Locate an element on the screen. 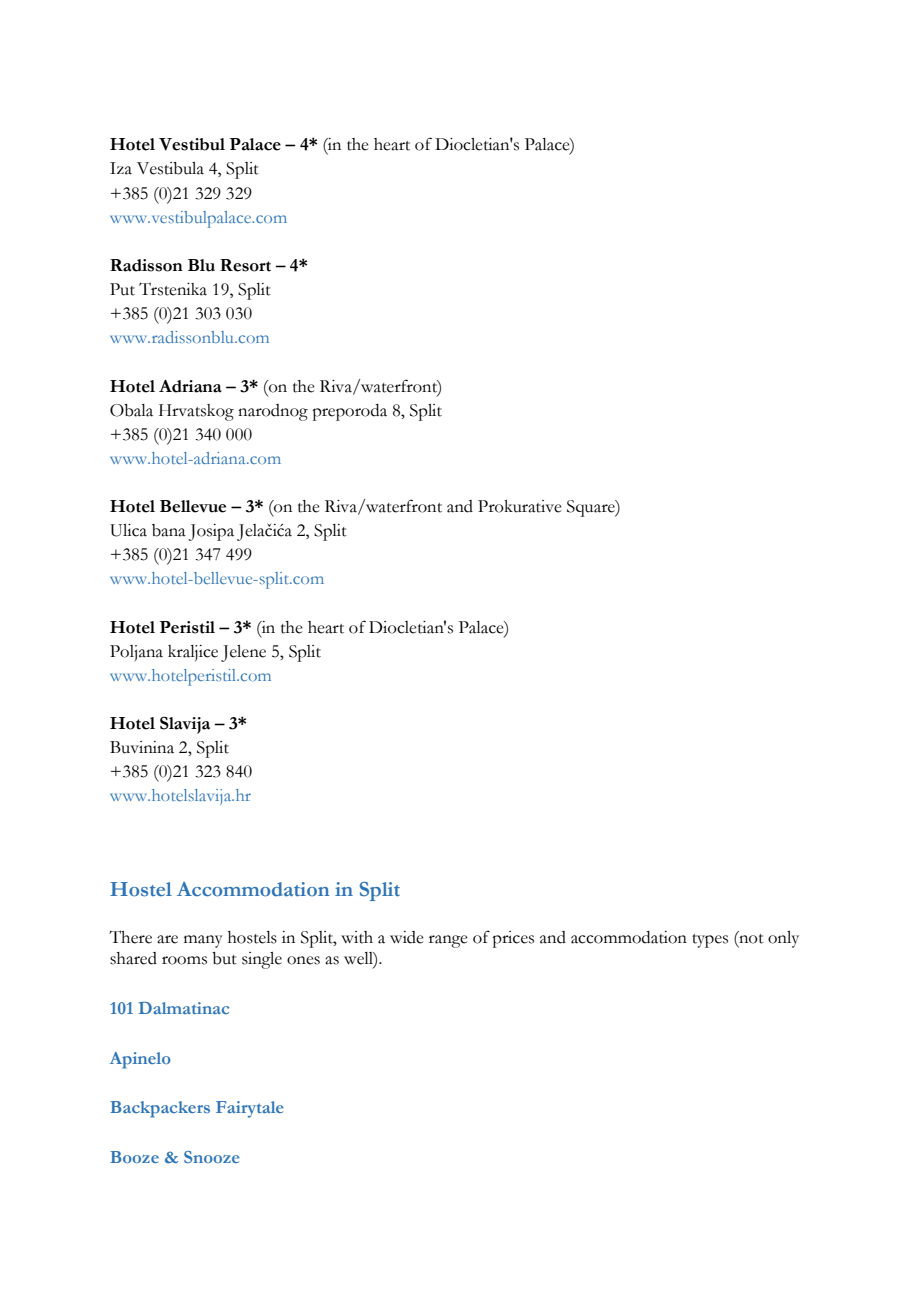 Image resolution: width=924 pixels, height=1308 pixels. only is located at coordinates (783, 939).
